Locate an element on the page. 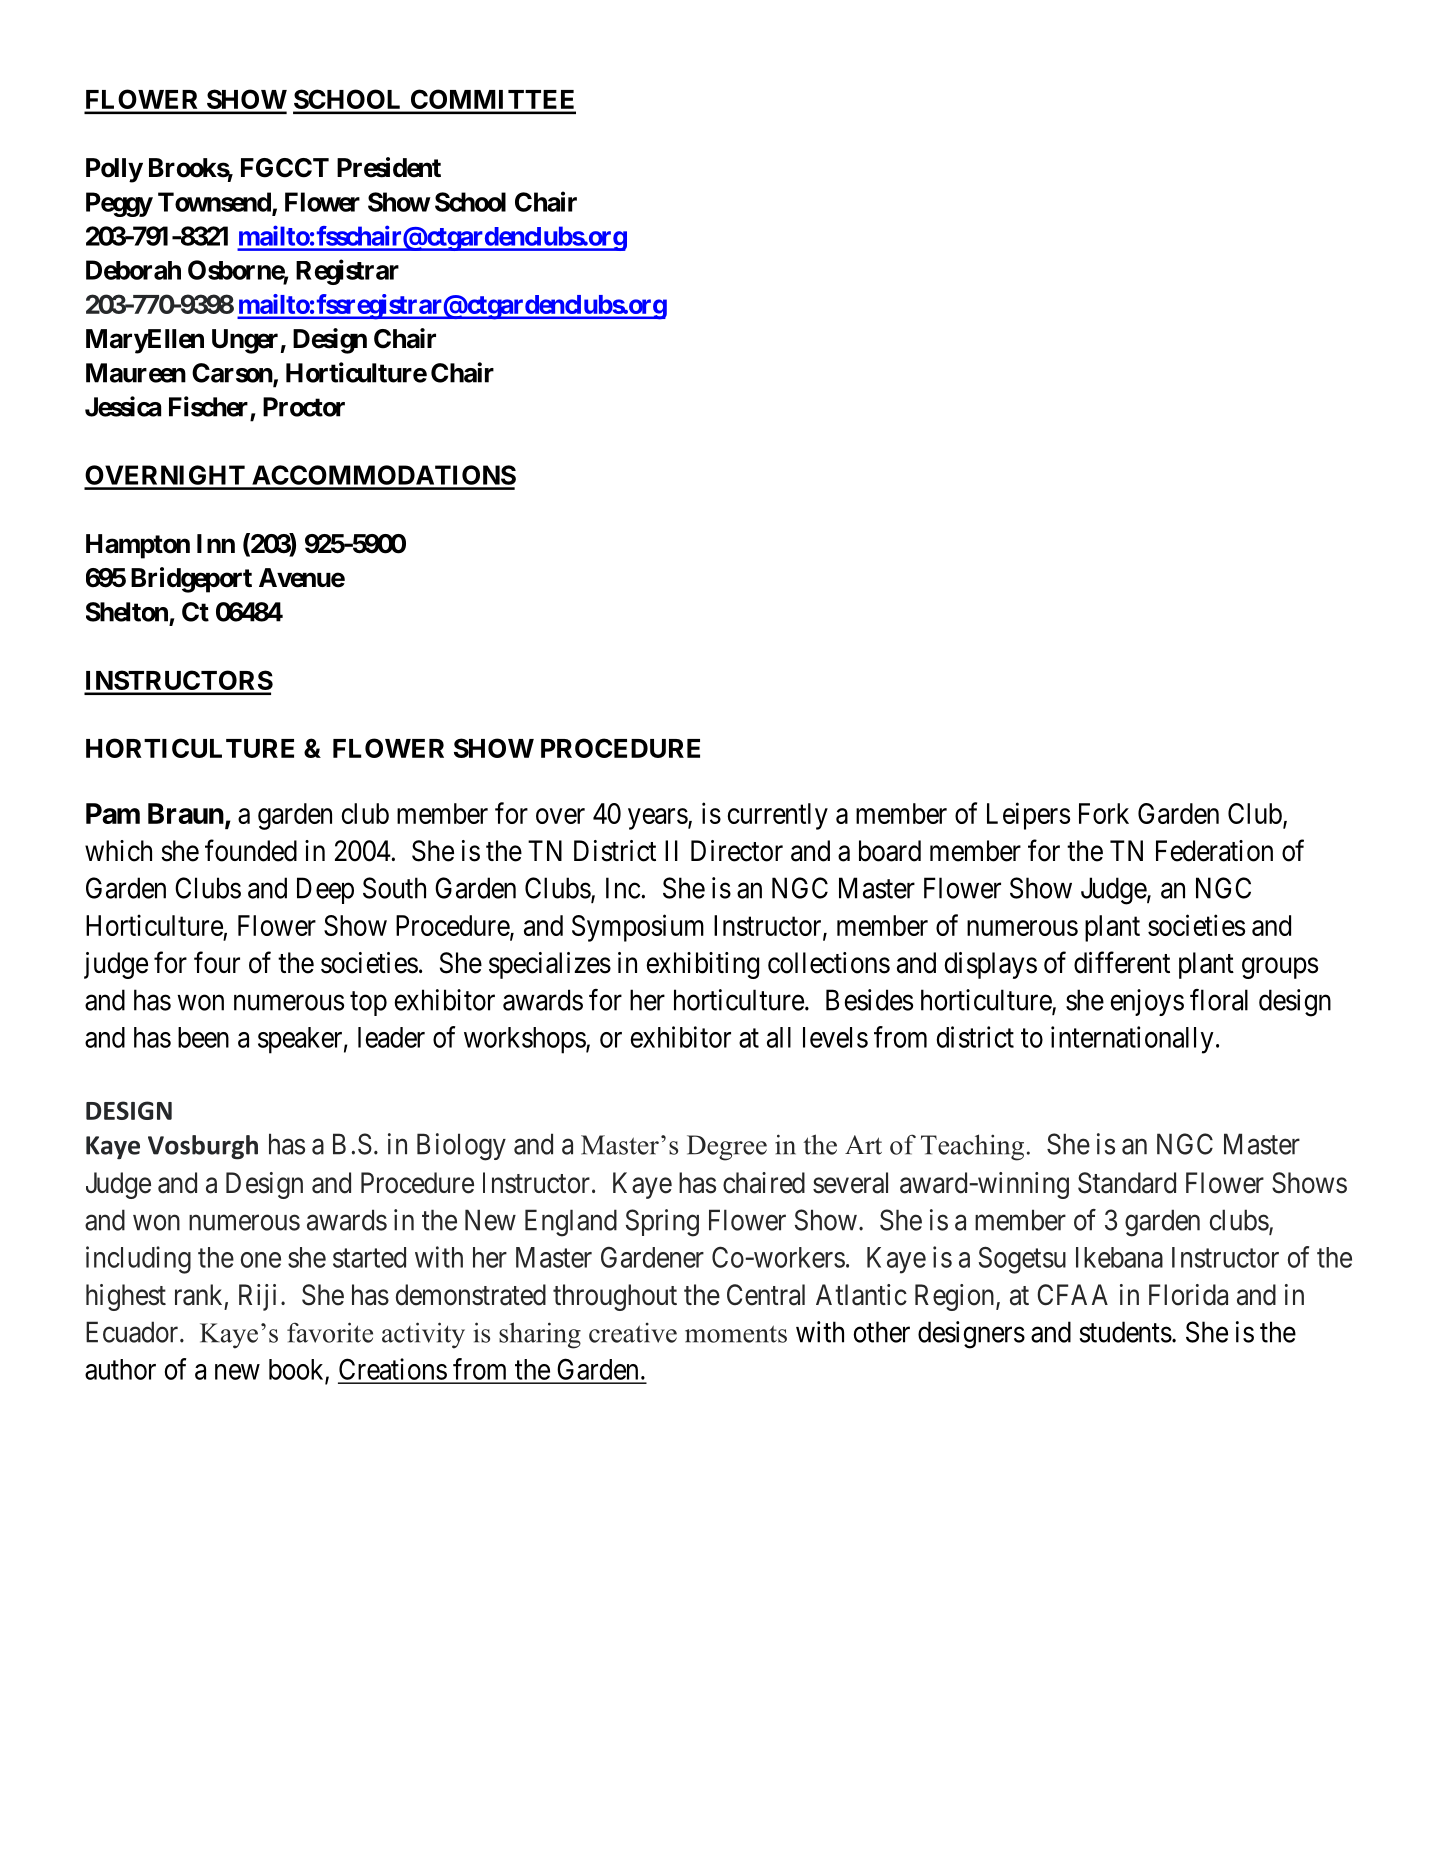 This image has height=1860, width=1437. Shelton is located at coordinates (127, 612).
